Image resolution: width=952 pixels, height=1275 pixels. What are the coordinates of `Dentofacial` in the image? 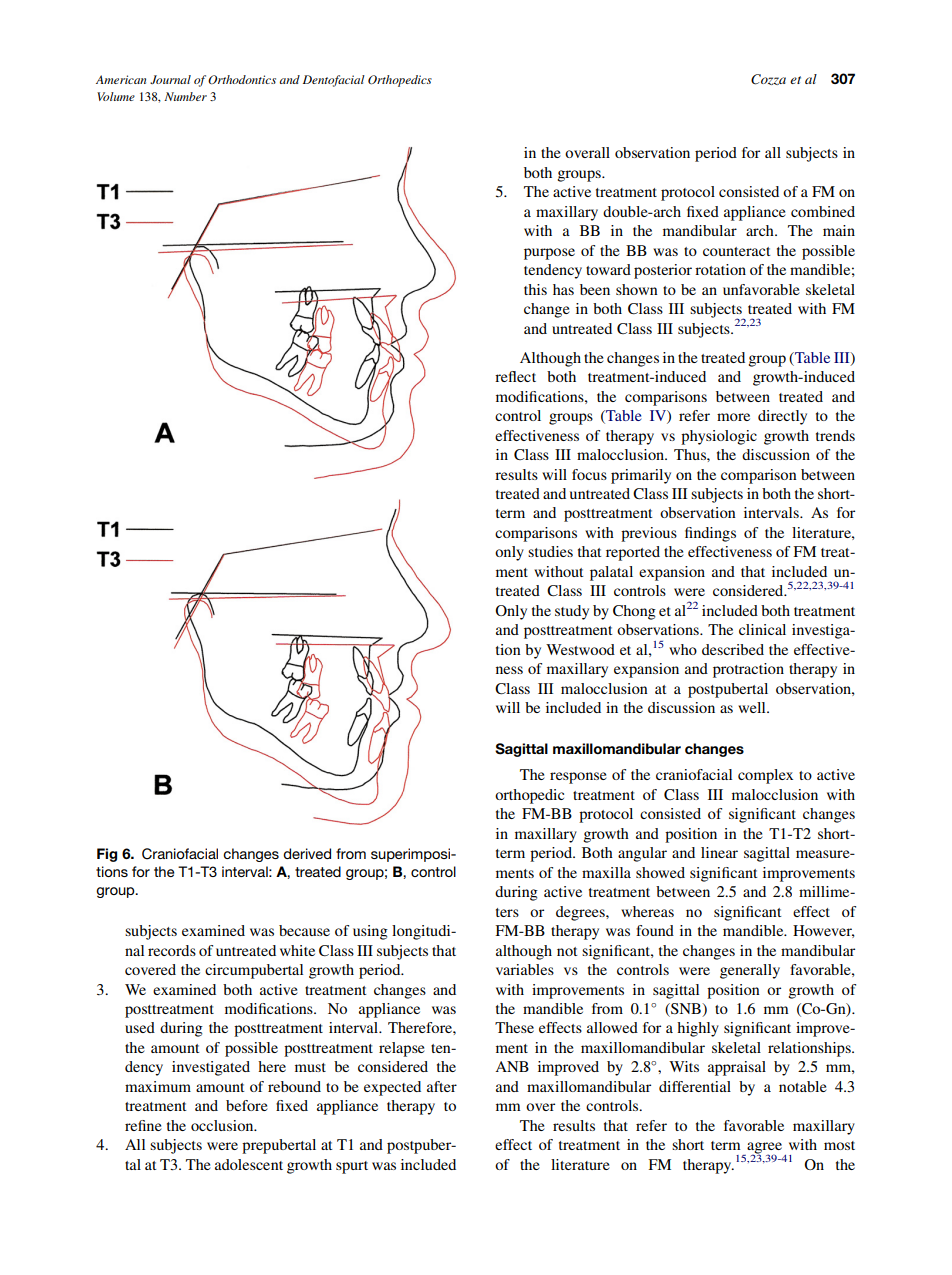 It's located at (334, 81).
